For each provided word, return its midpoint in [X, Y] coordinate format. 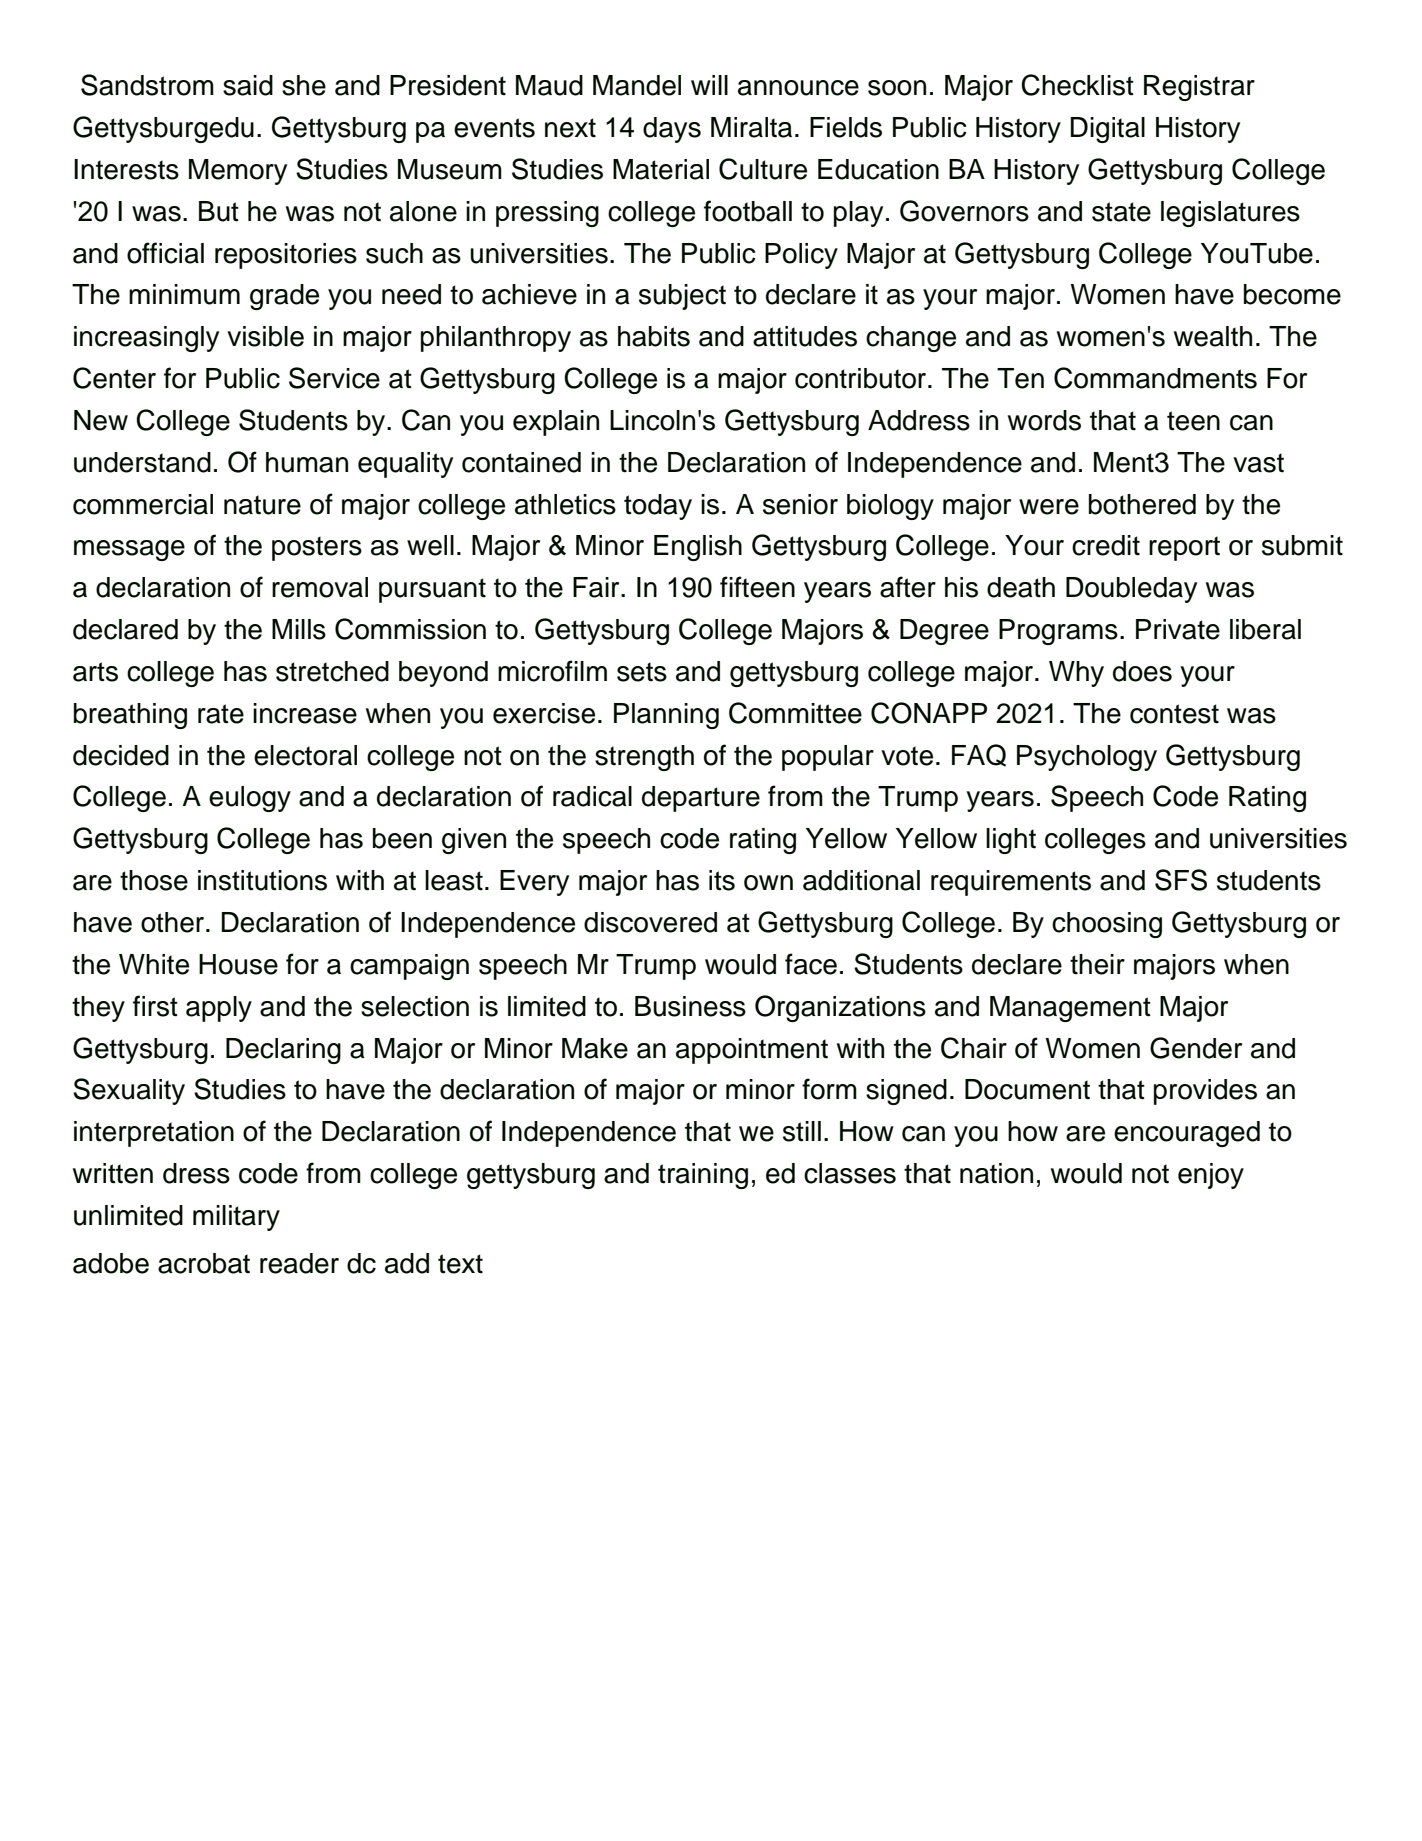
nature [262, 505]
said [248, 85]
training [703, 1176]
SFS [1181, 880]
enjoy [1211, 1176]
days [672, 130]
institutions [262, 880]
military [236, 1218]
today [658, 507]
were [1049, 507]
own [768, 883]
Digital [1108, 130]
